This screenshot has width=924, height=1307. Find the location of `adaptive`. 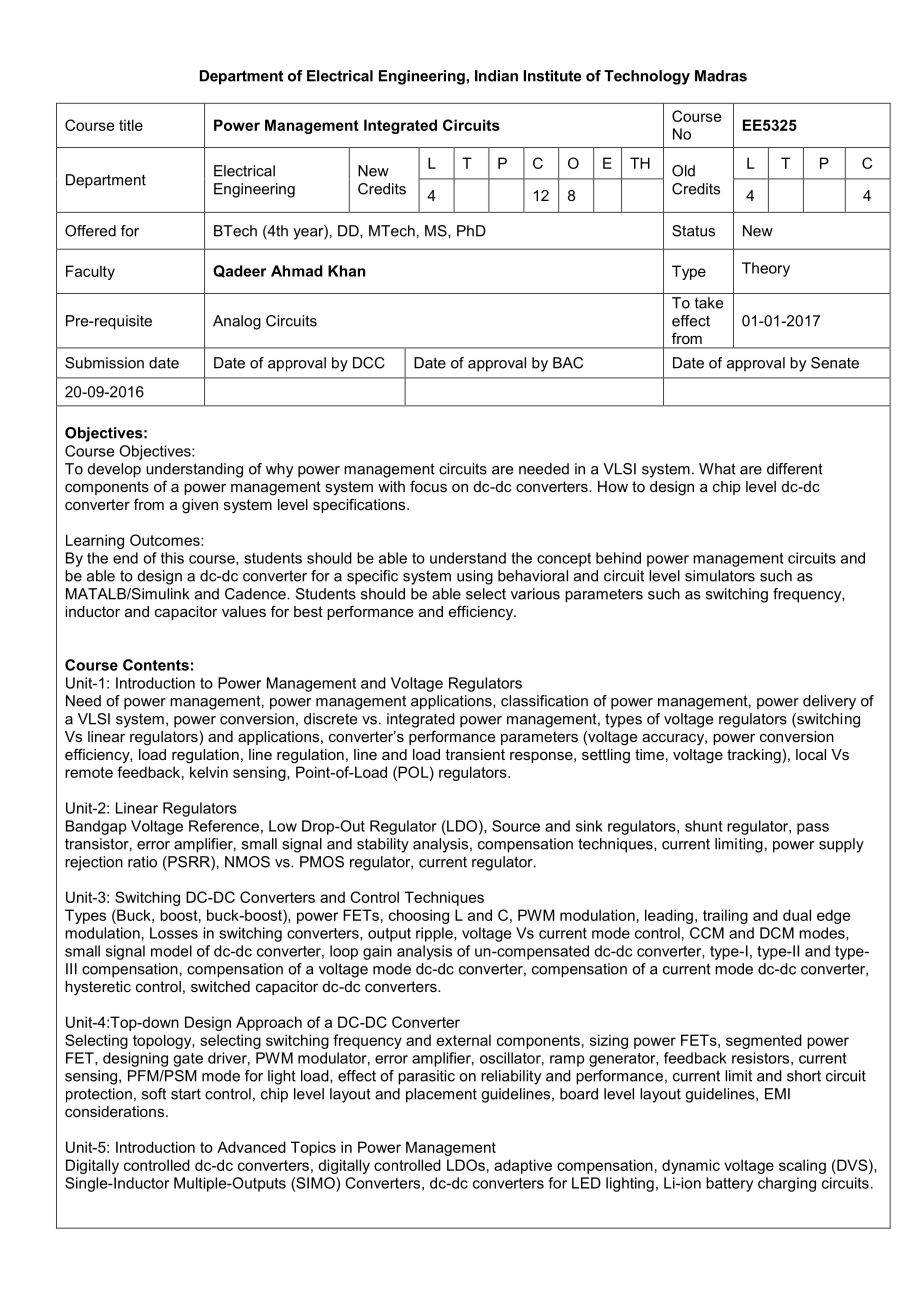

adaptive is located at coordinates (523, 1166).
